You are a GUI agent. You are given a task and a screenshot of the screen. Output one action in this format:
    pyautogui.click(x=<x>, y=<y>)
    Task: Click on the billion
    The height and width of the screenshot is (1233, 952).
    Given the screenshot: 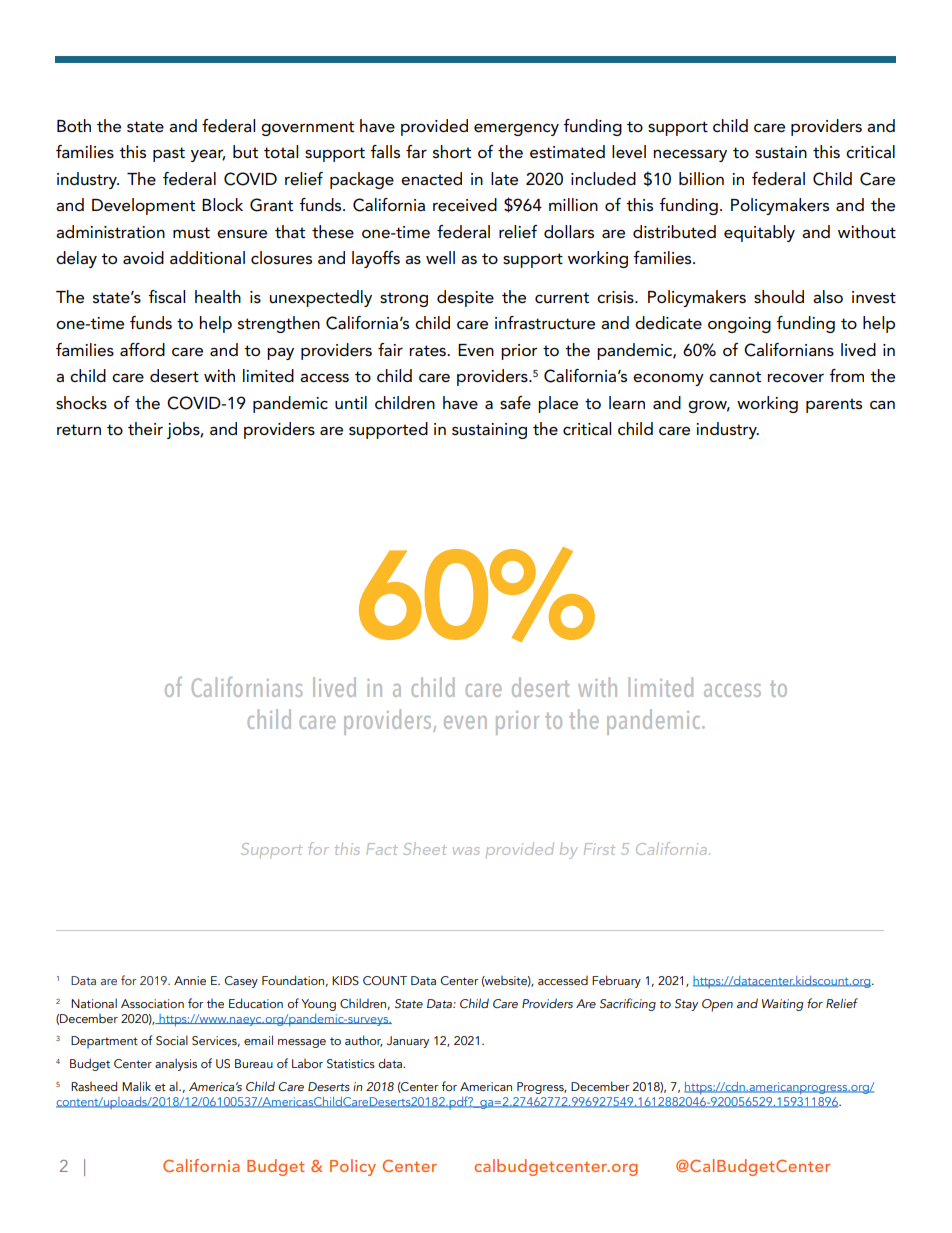 What is the action you would take?
    pyautogui.click(x=701, y=178)
